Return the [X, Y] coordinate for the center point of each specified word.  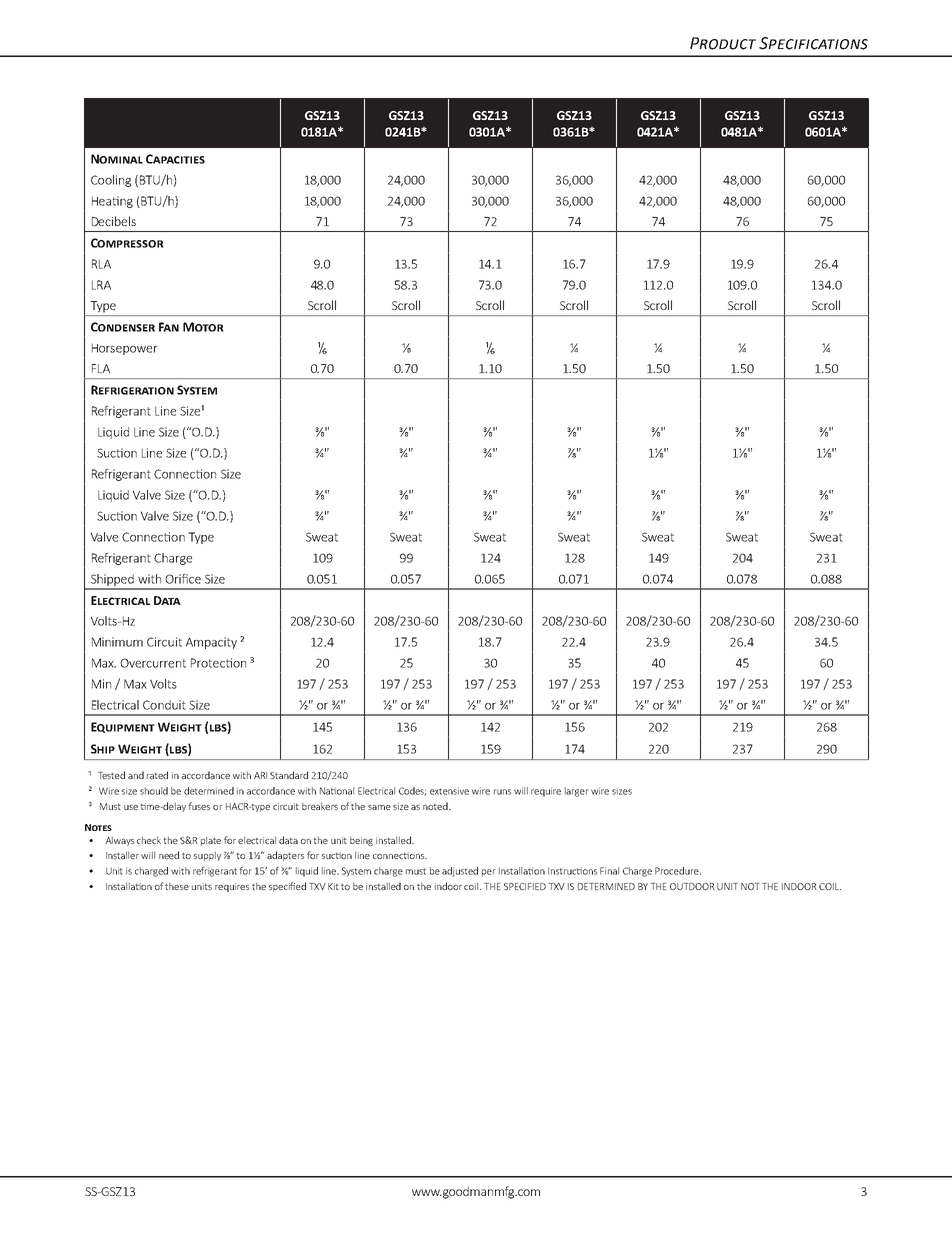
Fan [169, 327]
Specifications [813, 43]
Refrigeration [132, 390]
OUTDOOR [692, 886]
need [169, 855]
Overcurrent [153, 663]
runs [502, 792]
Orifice [183, 579]
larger [577, 792]
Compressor [127, 243]
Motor [203, 327]
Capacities [175, 159]
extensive [449, 791]
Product [723, 43]
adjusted [460, 872]
